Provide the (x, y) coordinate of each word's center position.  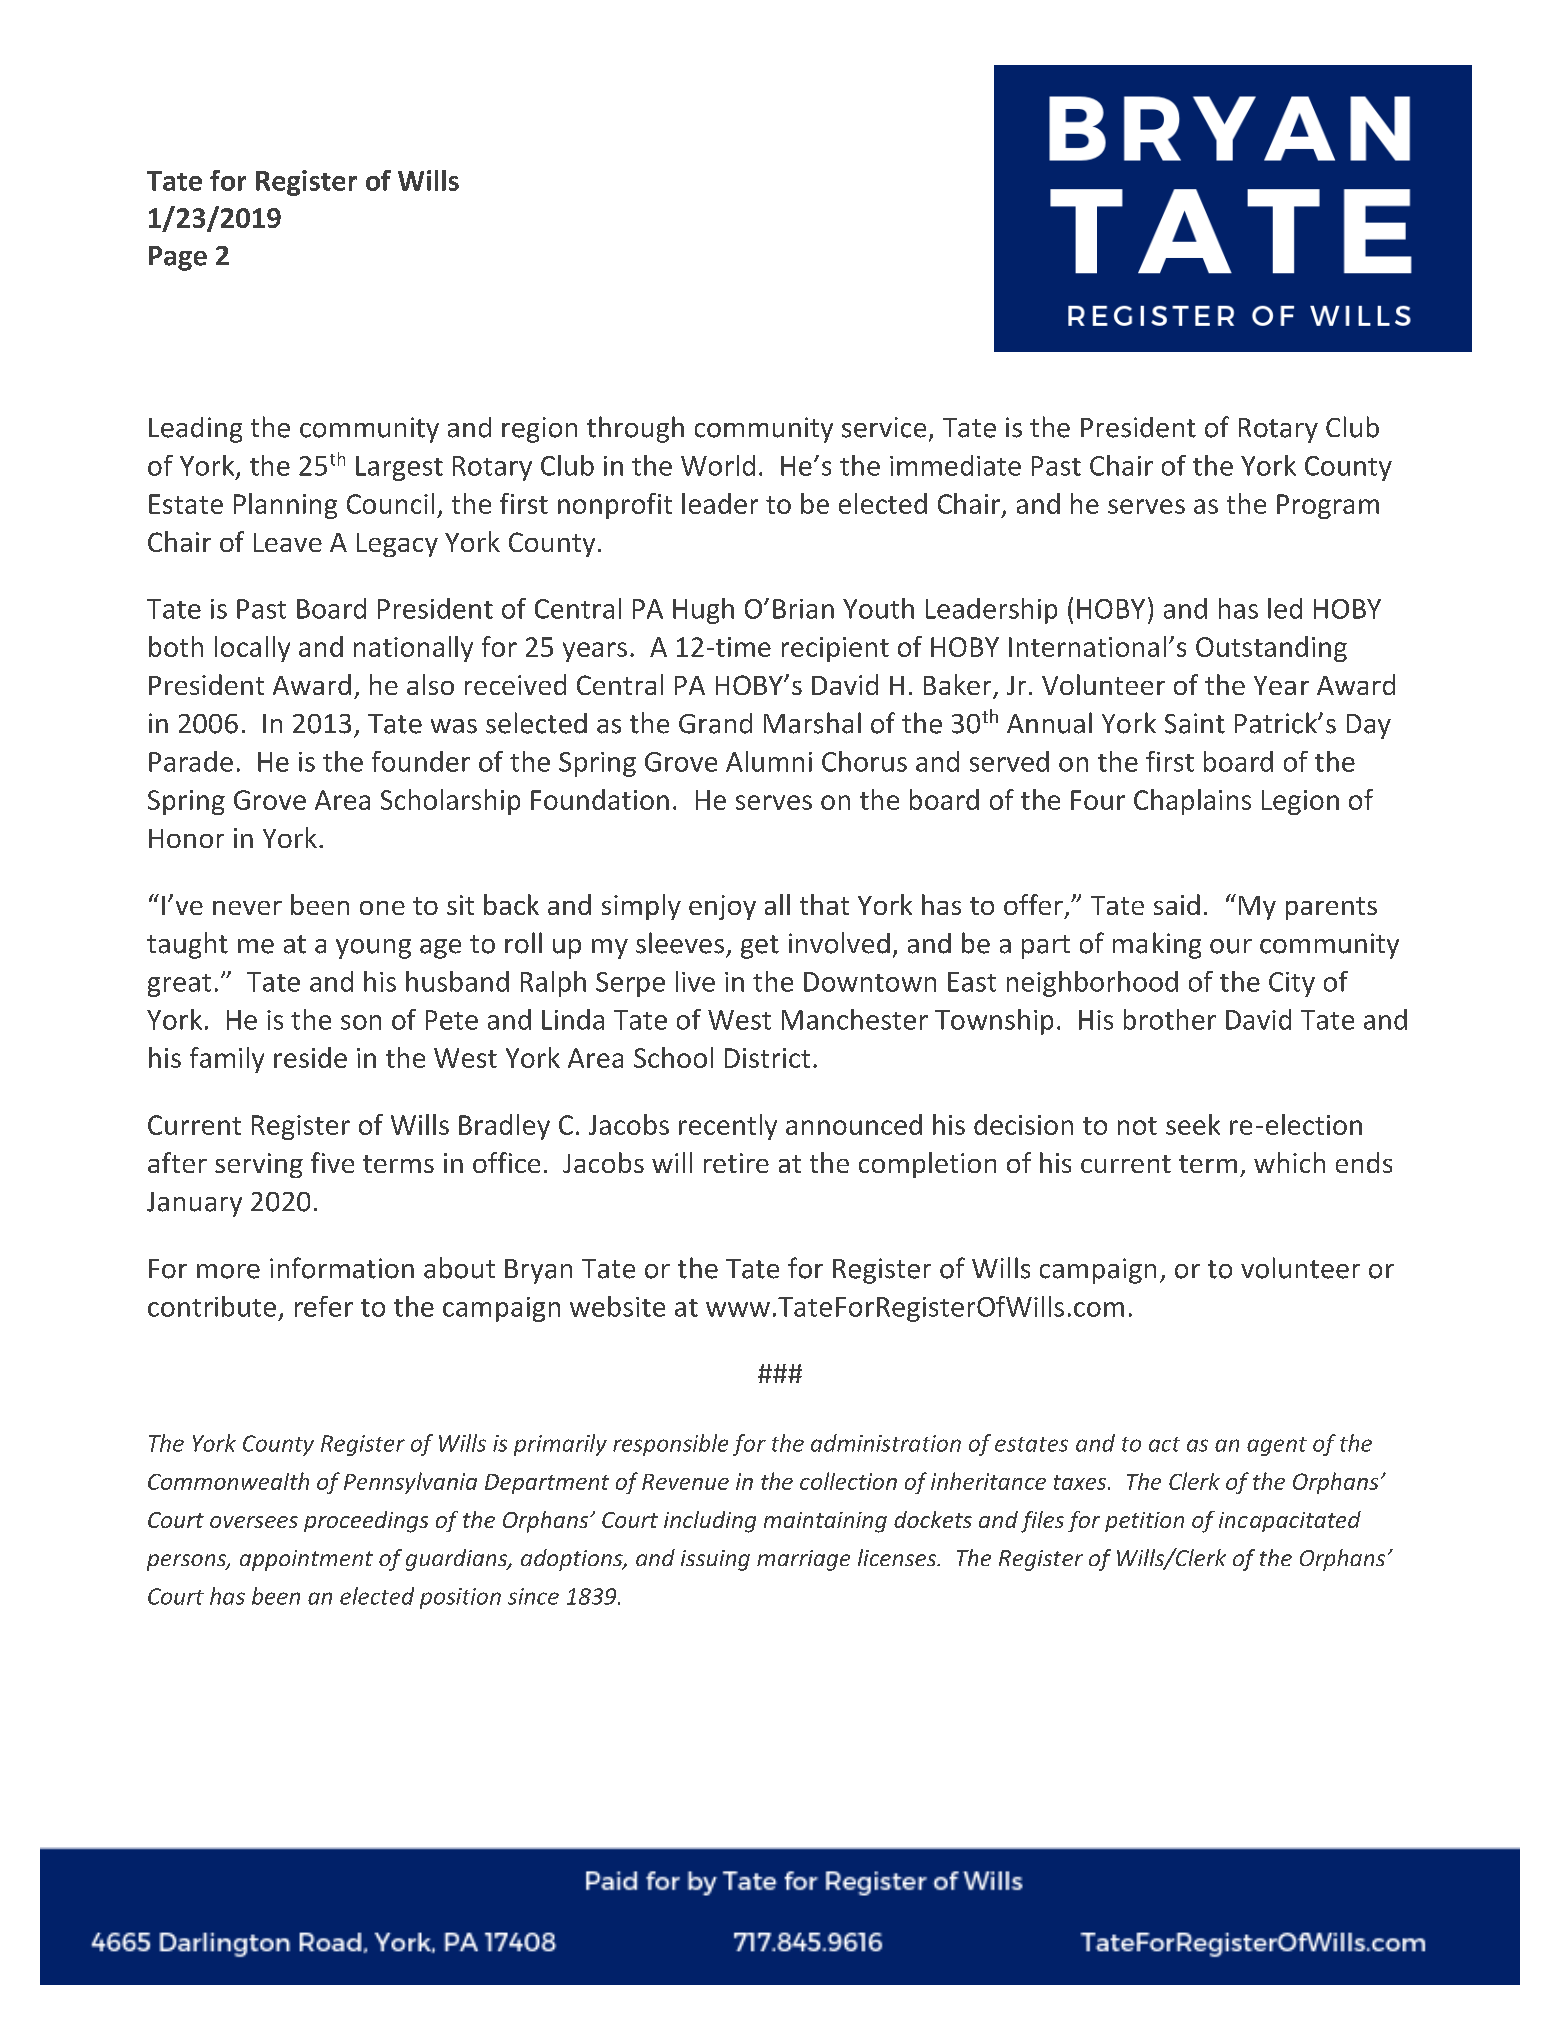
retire (736, 1163)
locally (252, 649)
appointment (306, 1560)
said (1177, 904)
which (1289, 1162)
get (760, 947)
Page (178, 258)
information (342, 1268)
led (1285, 608)
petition (1144, 1522)
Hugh (703, 611)
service (884, 427)
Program (1328, 506)
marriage (803, 1560)
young (373, 949)
